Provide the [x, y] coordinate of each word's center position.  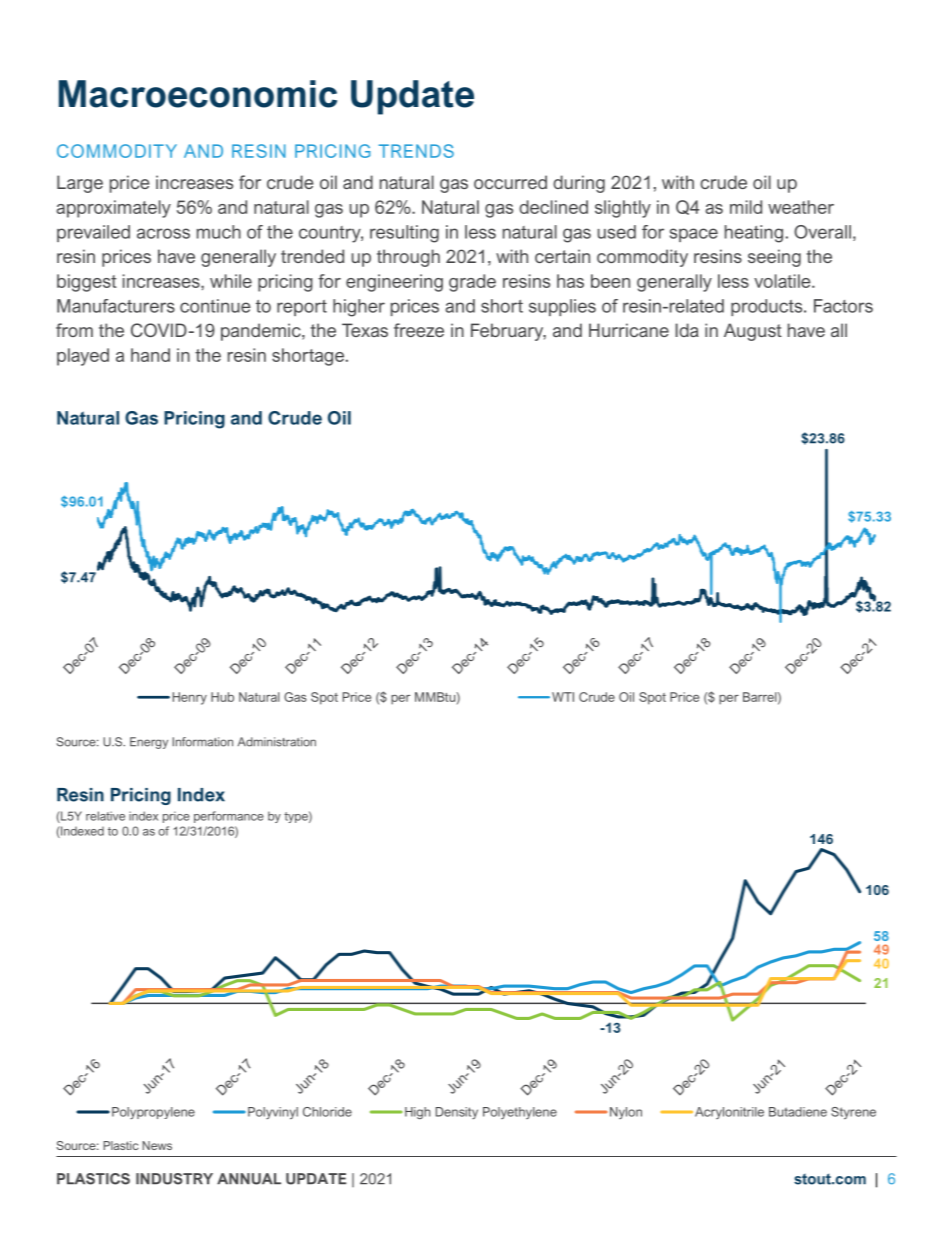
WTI [563, 697]
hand [150, 355]
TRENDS [416, 151]
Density [457, 1113]
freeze [419, 330]
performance [229, 817]
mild [746, 207]
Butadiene [798, 1112]
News [157, 1145]
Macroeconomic [198, 94]
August [753, 332]
